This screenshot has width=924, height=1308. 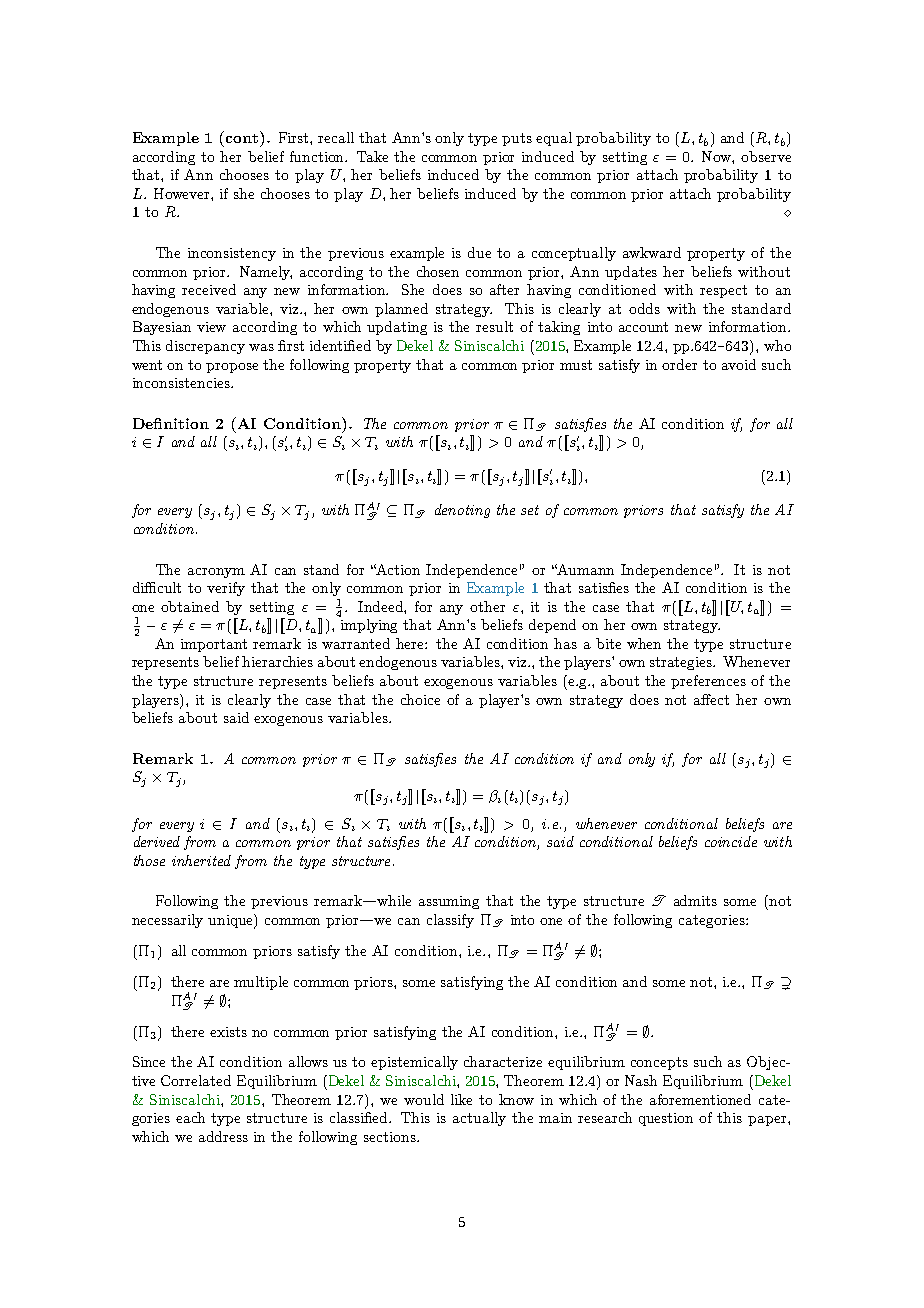 What do you see at coordinates (242, 138) in the screenshot?
I see `cont` at bounding box center [242, 138].
